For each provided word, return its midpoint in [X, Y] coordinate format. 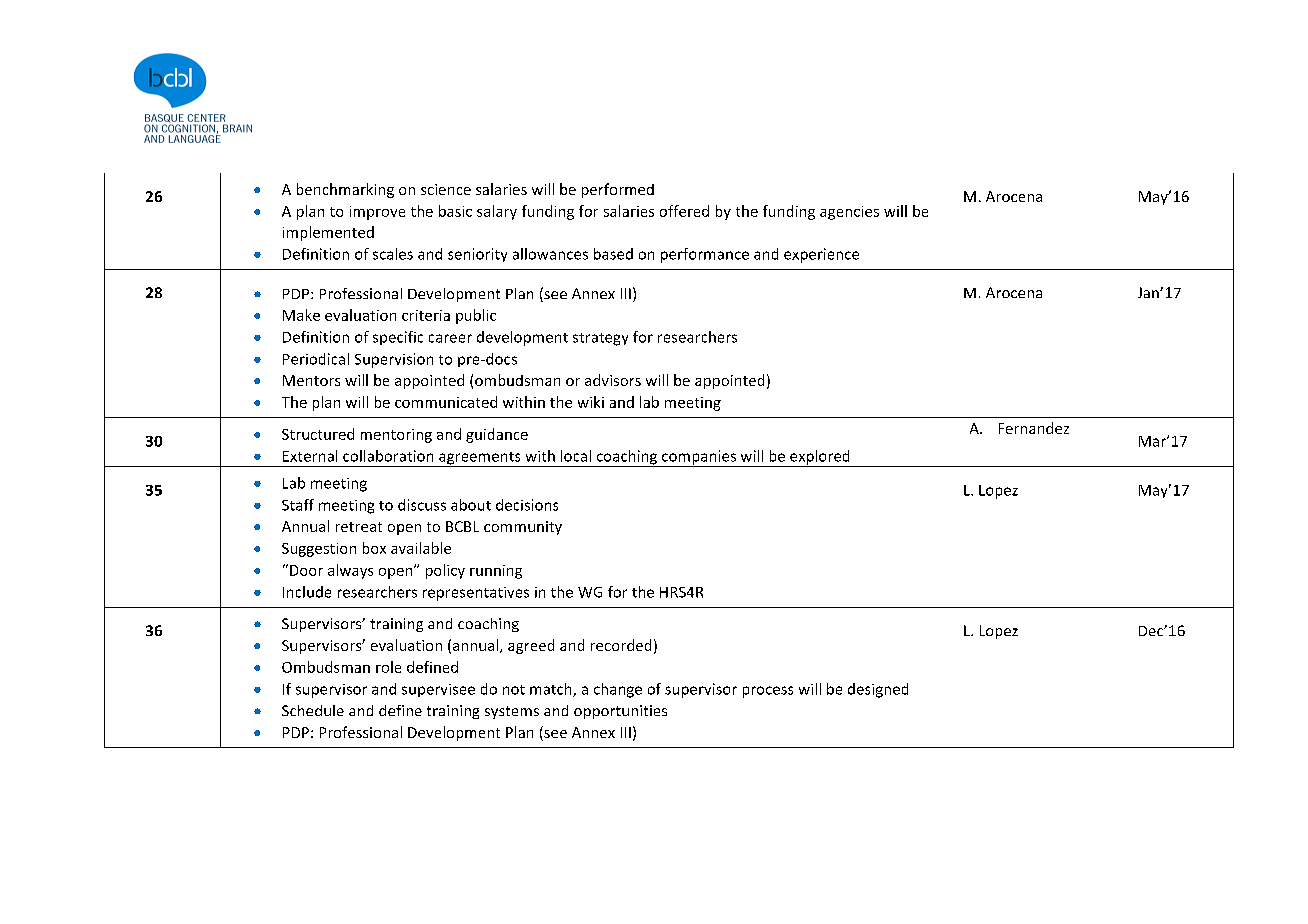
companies [699, 458]
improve [377, 213]
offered [684, 211]
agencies [849, 213]
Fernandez [1034, 428]
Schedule [313, 710]
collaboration [388, 456]
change [618, 690]
